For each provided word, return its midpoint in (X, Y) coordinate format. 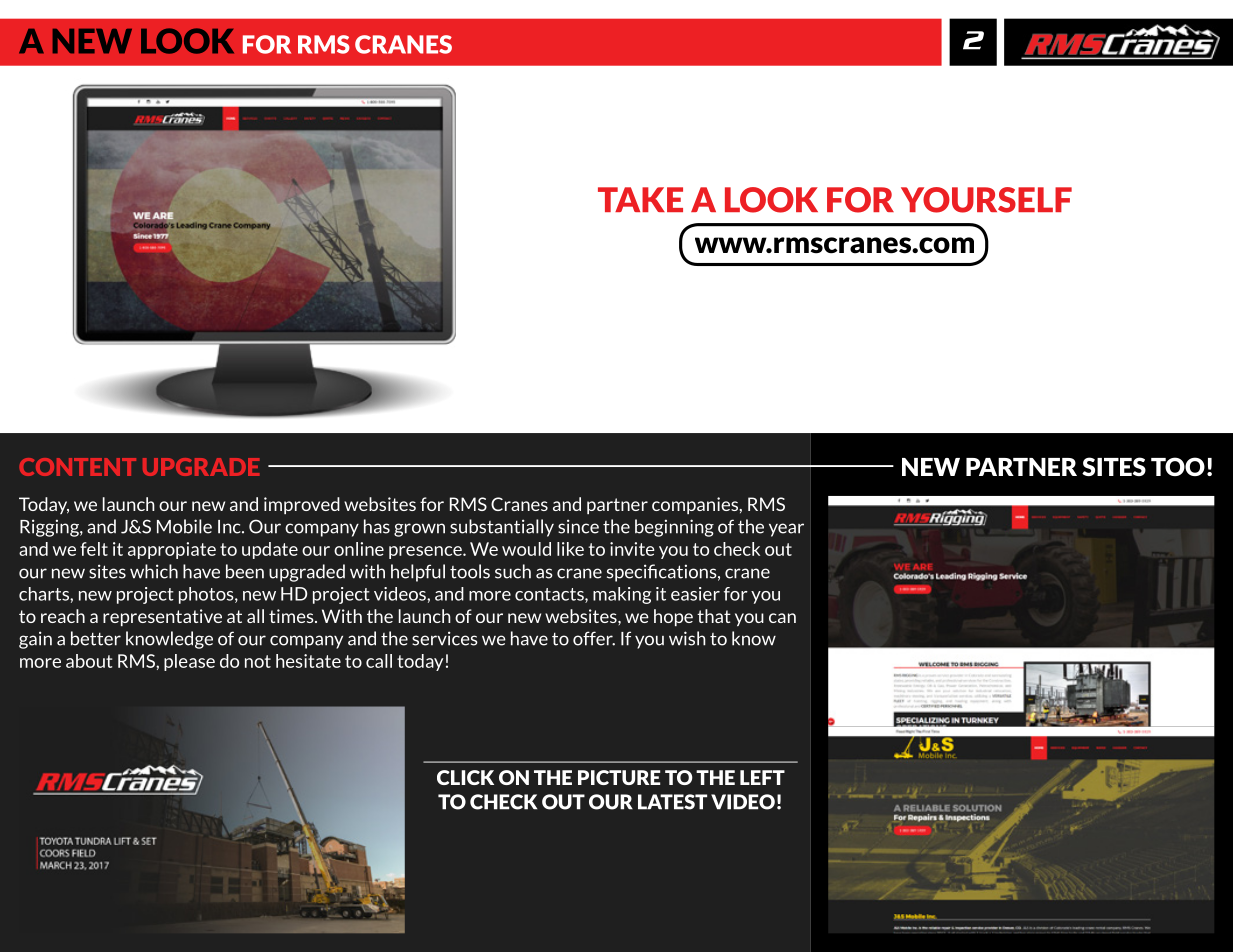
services (445, 638)
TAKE (640, 199)
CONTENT (77, 467)
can (782, 618)
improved (302, 505)
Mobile (184, 526)
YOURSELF (986, 200)
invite (632, 549)
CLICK (465, 777)
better (96, 638)
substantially (502, 528)
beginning (674, 528)
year (786, 530)
